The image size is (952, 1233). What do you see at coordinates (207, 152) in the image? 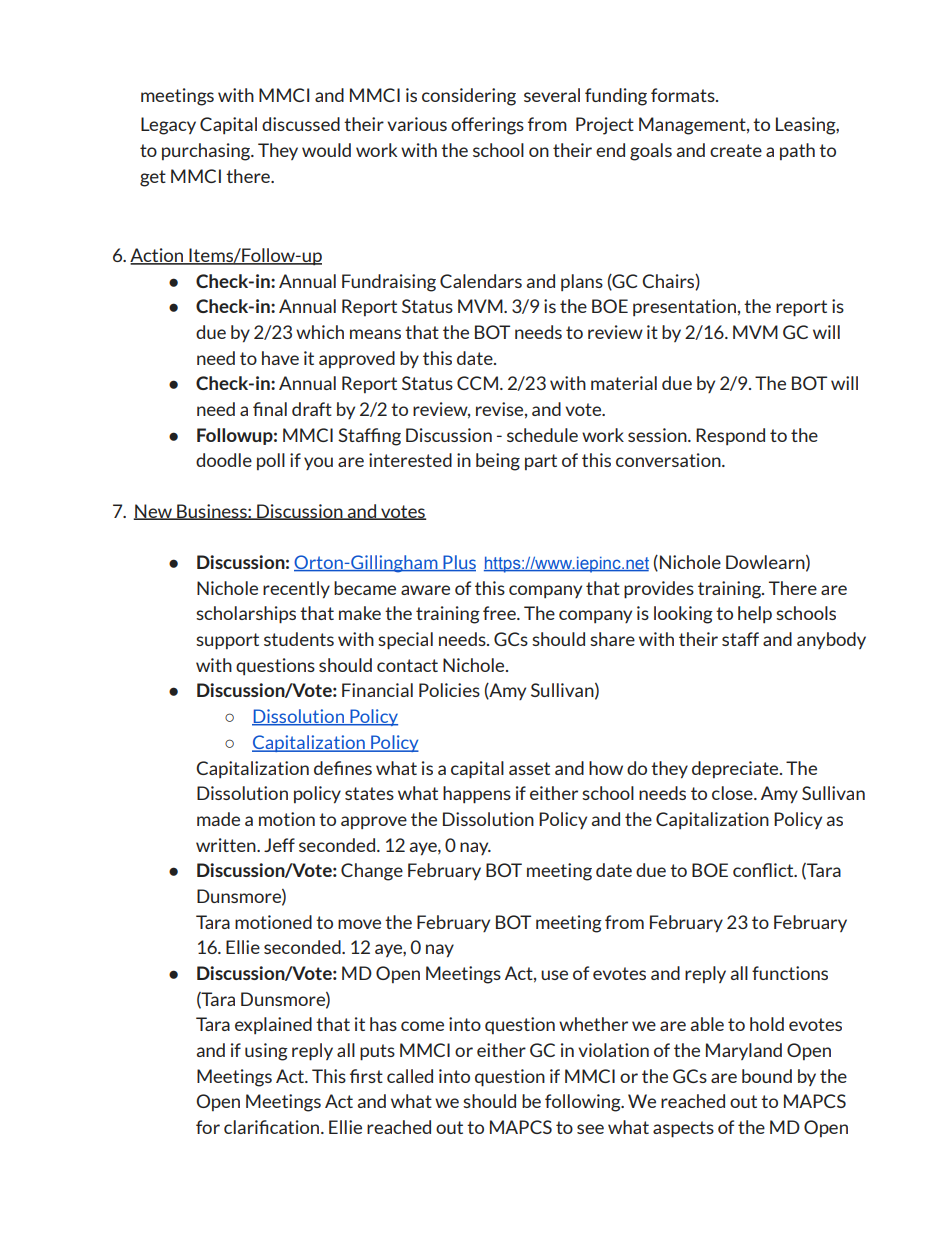
I see `purchasing` at bounding box center [207, 152].
